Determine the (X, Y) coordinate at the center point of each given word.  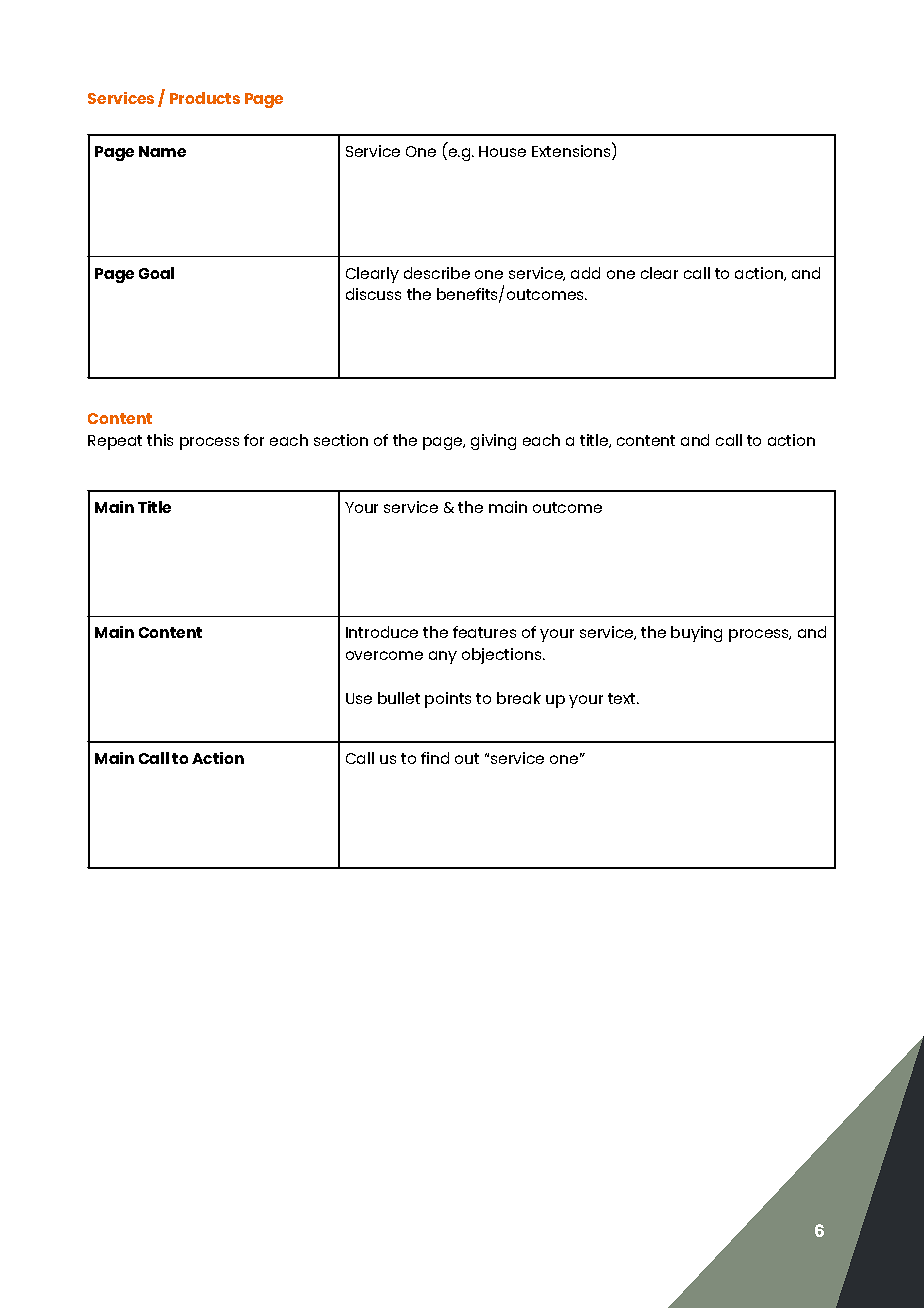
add (585, 273)
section (341, 440)
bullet (399, 698)
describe (437, 273)
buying (696, 634)
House (502, 151)
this (160, 440)
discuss (373, 294)
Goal (156, 273)
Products (205, 98)
